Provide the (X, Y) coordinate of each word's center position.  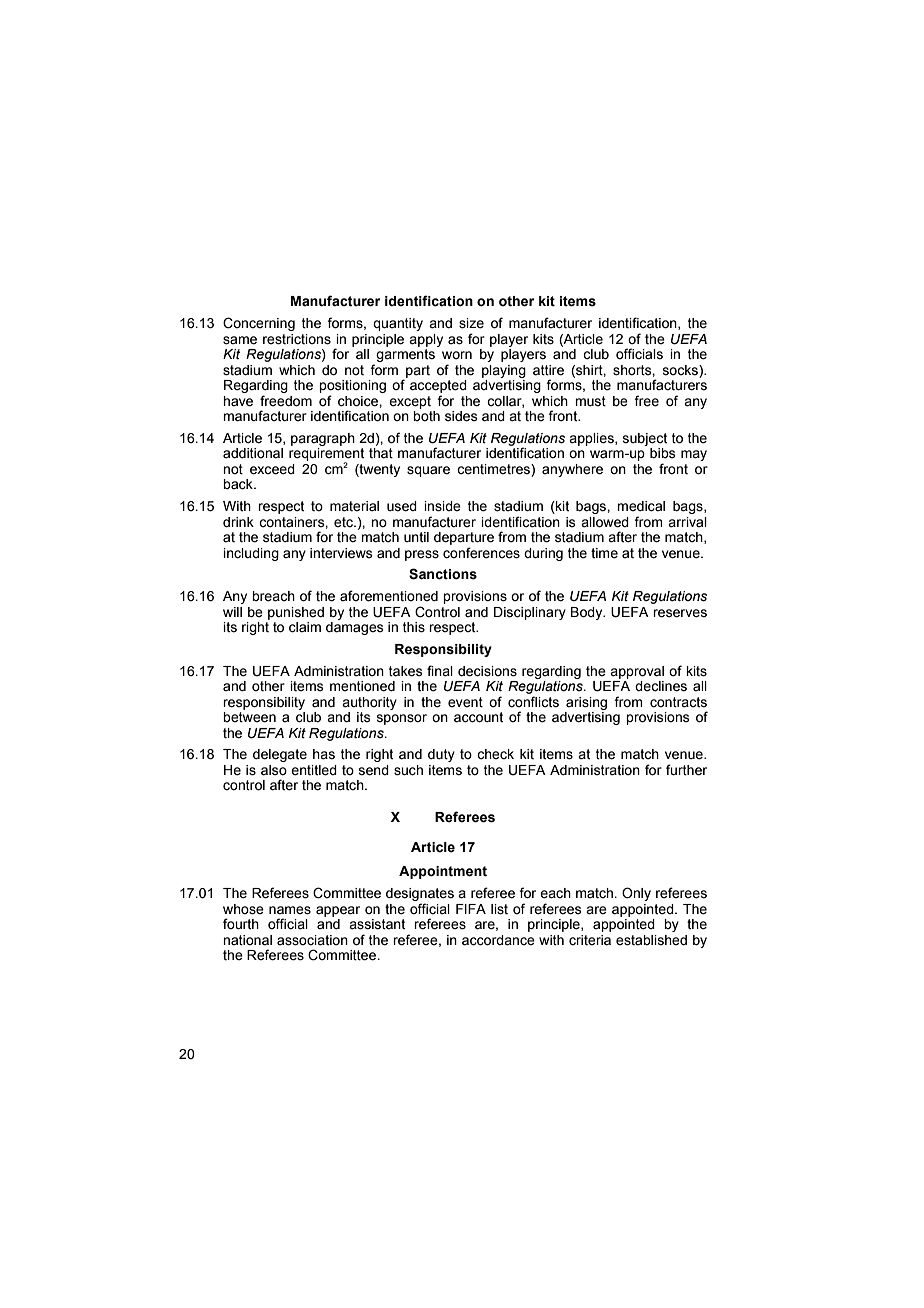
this (414, 627)
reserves (680, 613)
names (290, 910)
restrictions (297, 339)
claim (305, 627)
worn (457, 355)
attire (548, 370)
